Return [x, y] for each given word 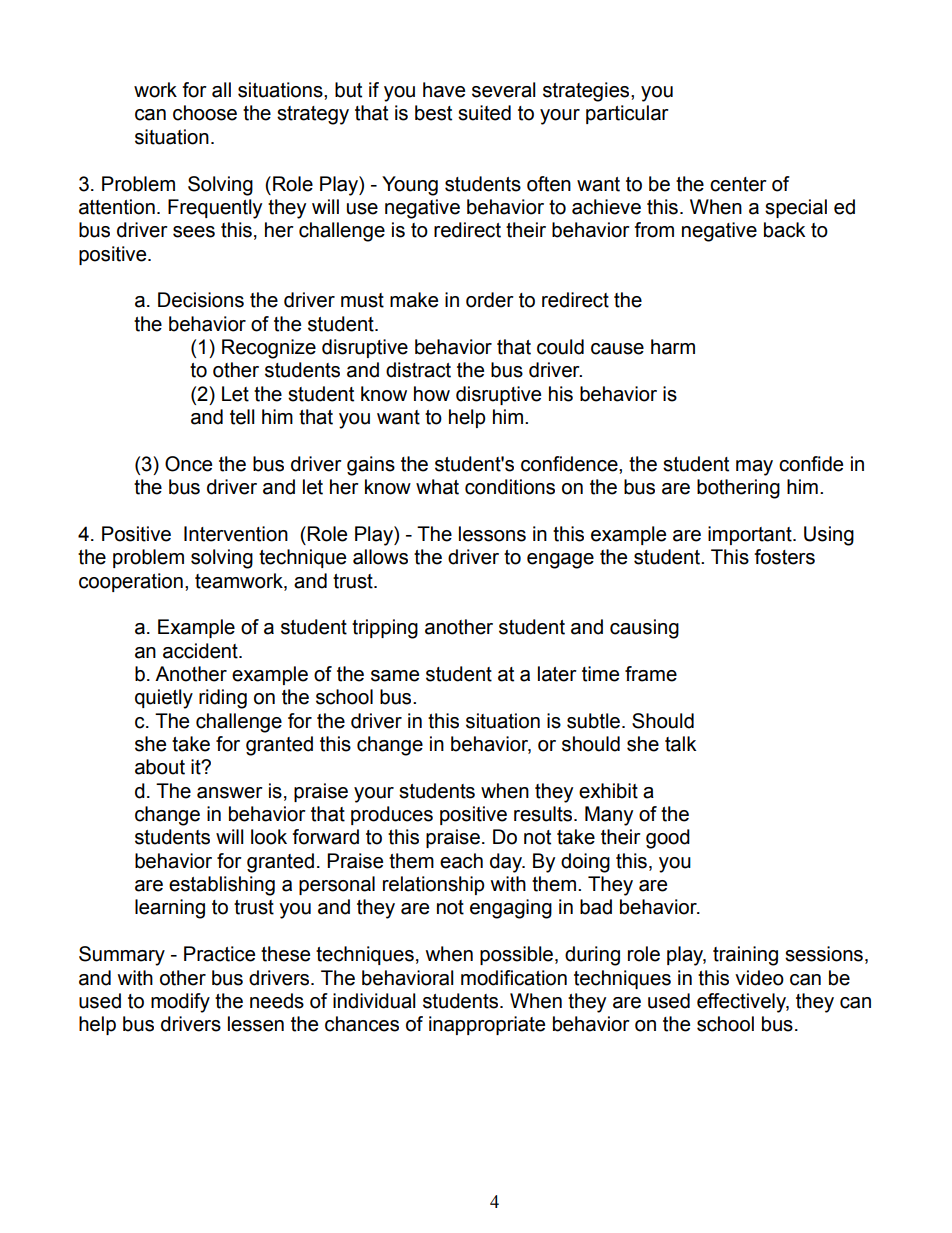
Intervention [236, 534]
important [751, 535]
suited [484, 113]
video [759, 978]
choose [205, 113]
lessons [492, 534]
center [738, 184]
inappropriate [487, 1025]
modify [180, 1003]
